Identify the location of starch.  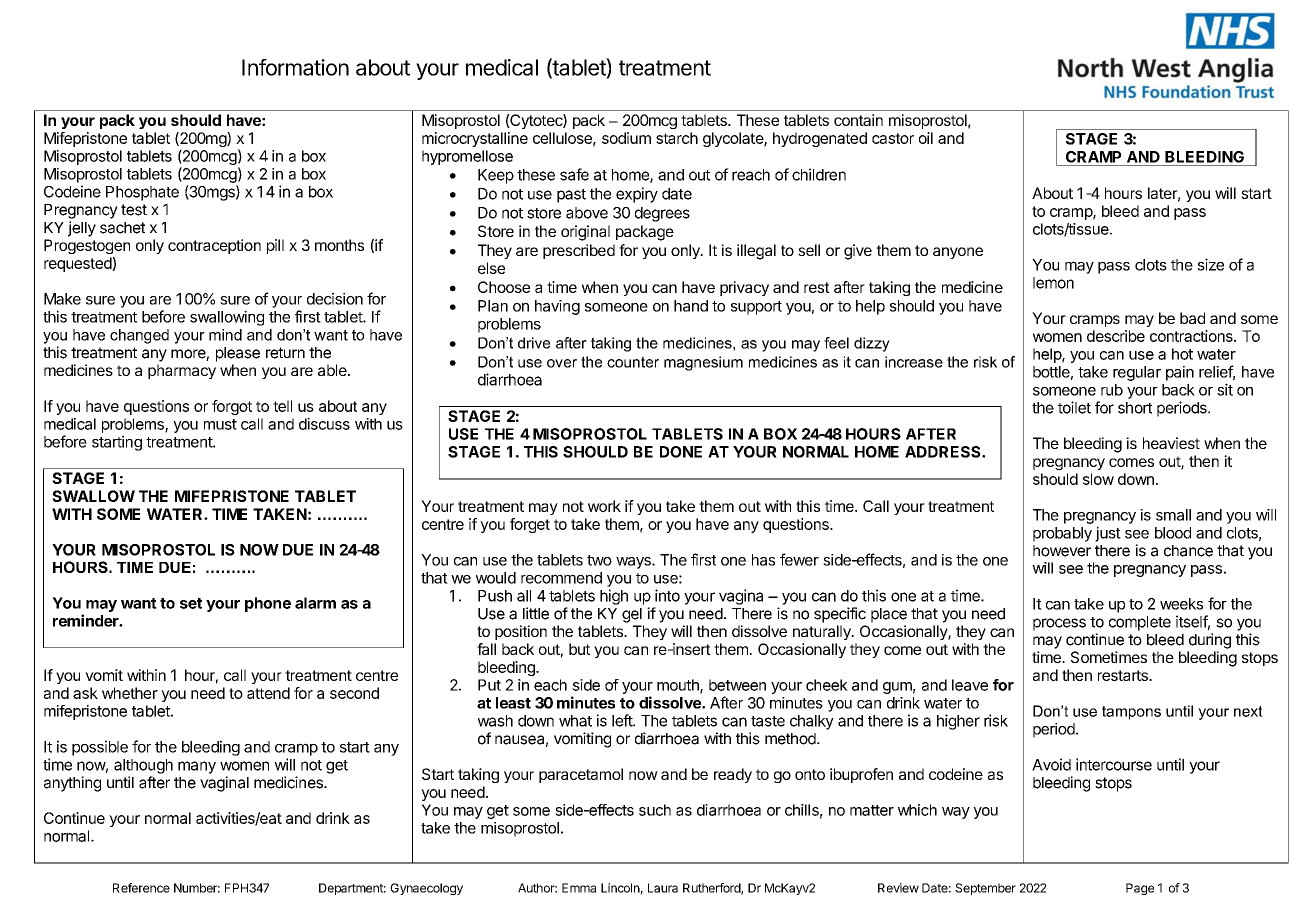
(677, 138).
